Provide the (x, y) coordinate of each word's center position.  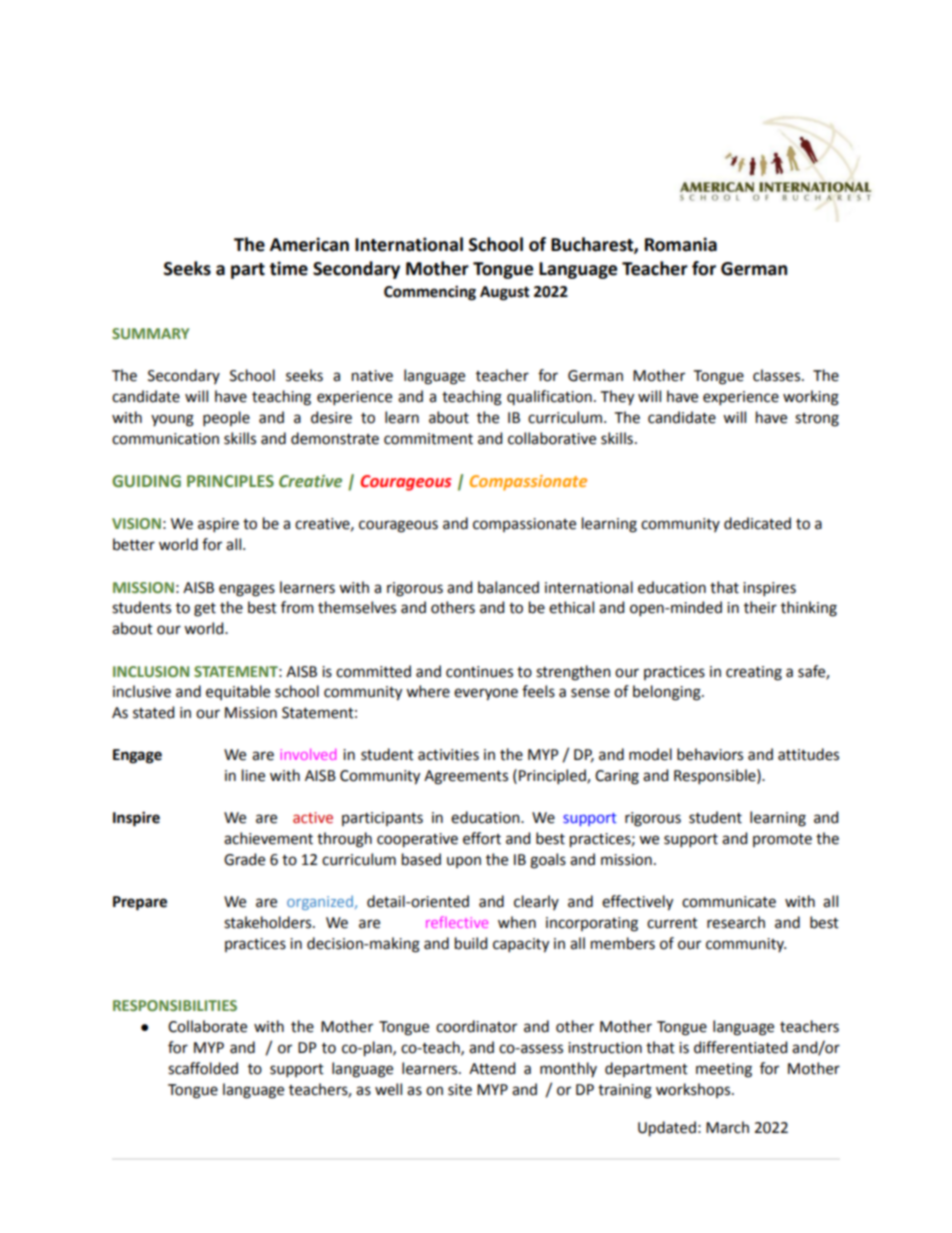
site (460, 1090)
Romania (681, 244)
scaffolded (203, 1068)
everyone (486, 694)
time (288, 268)
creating (754, 673)
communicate (729, 902)
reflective (457, 922)
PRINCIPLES (230, 481)
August (505, 293)
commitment (428, 439)
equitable (238, 692)
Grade (244, 859)
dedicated (757, 523)
